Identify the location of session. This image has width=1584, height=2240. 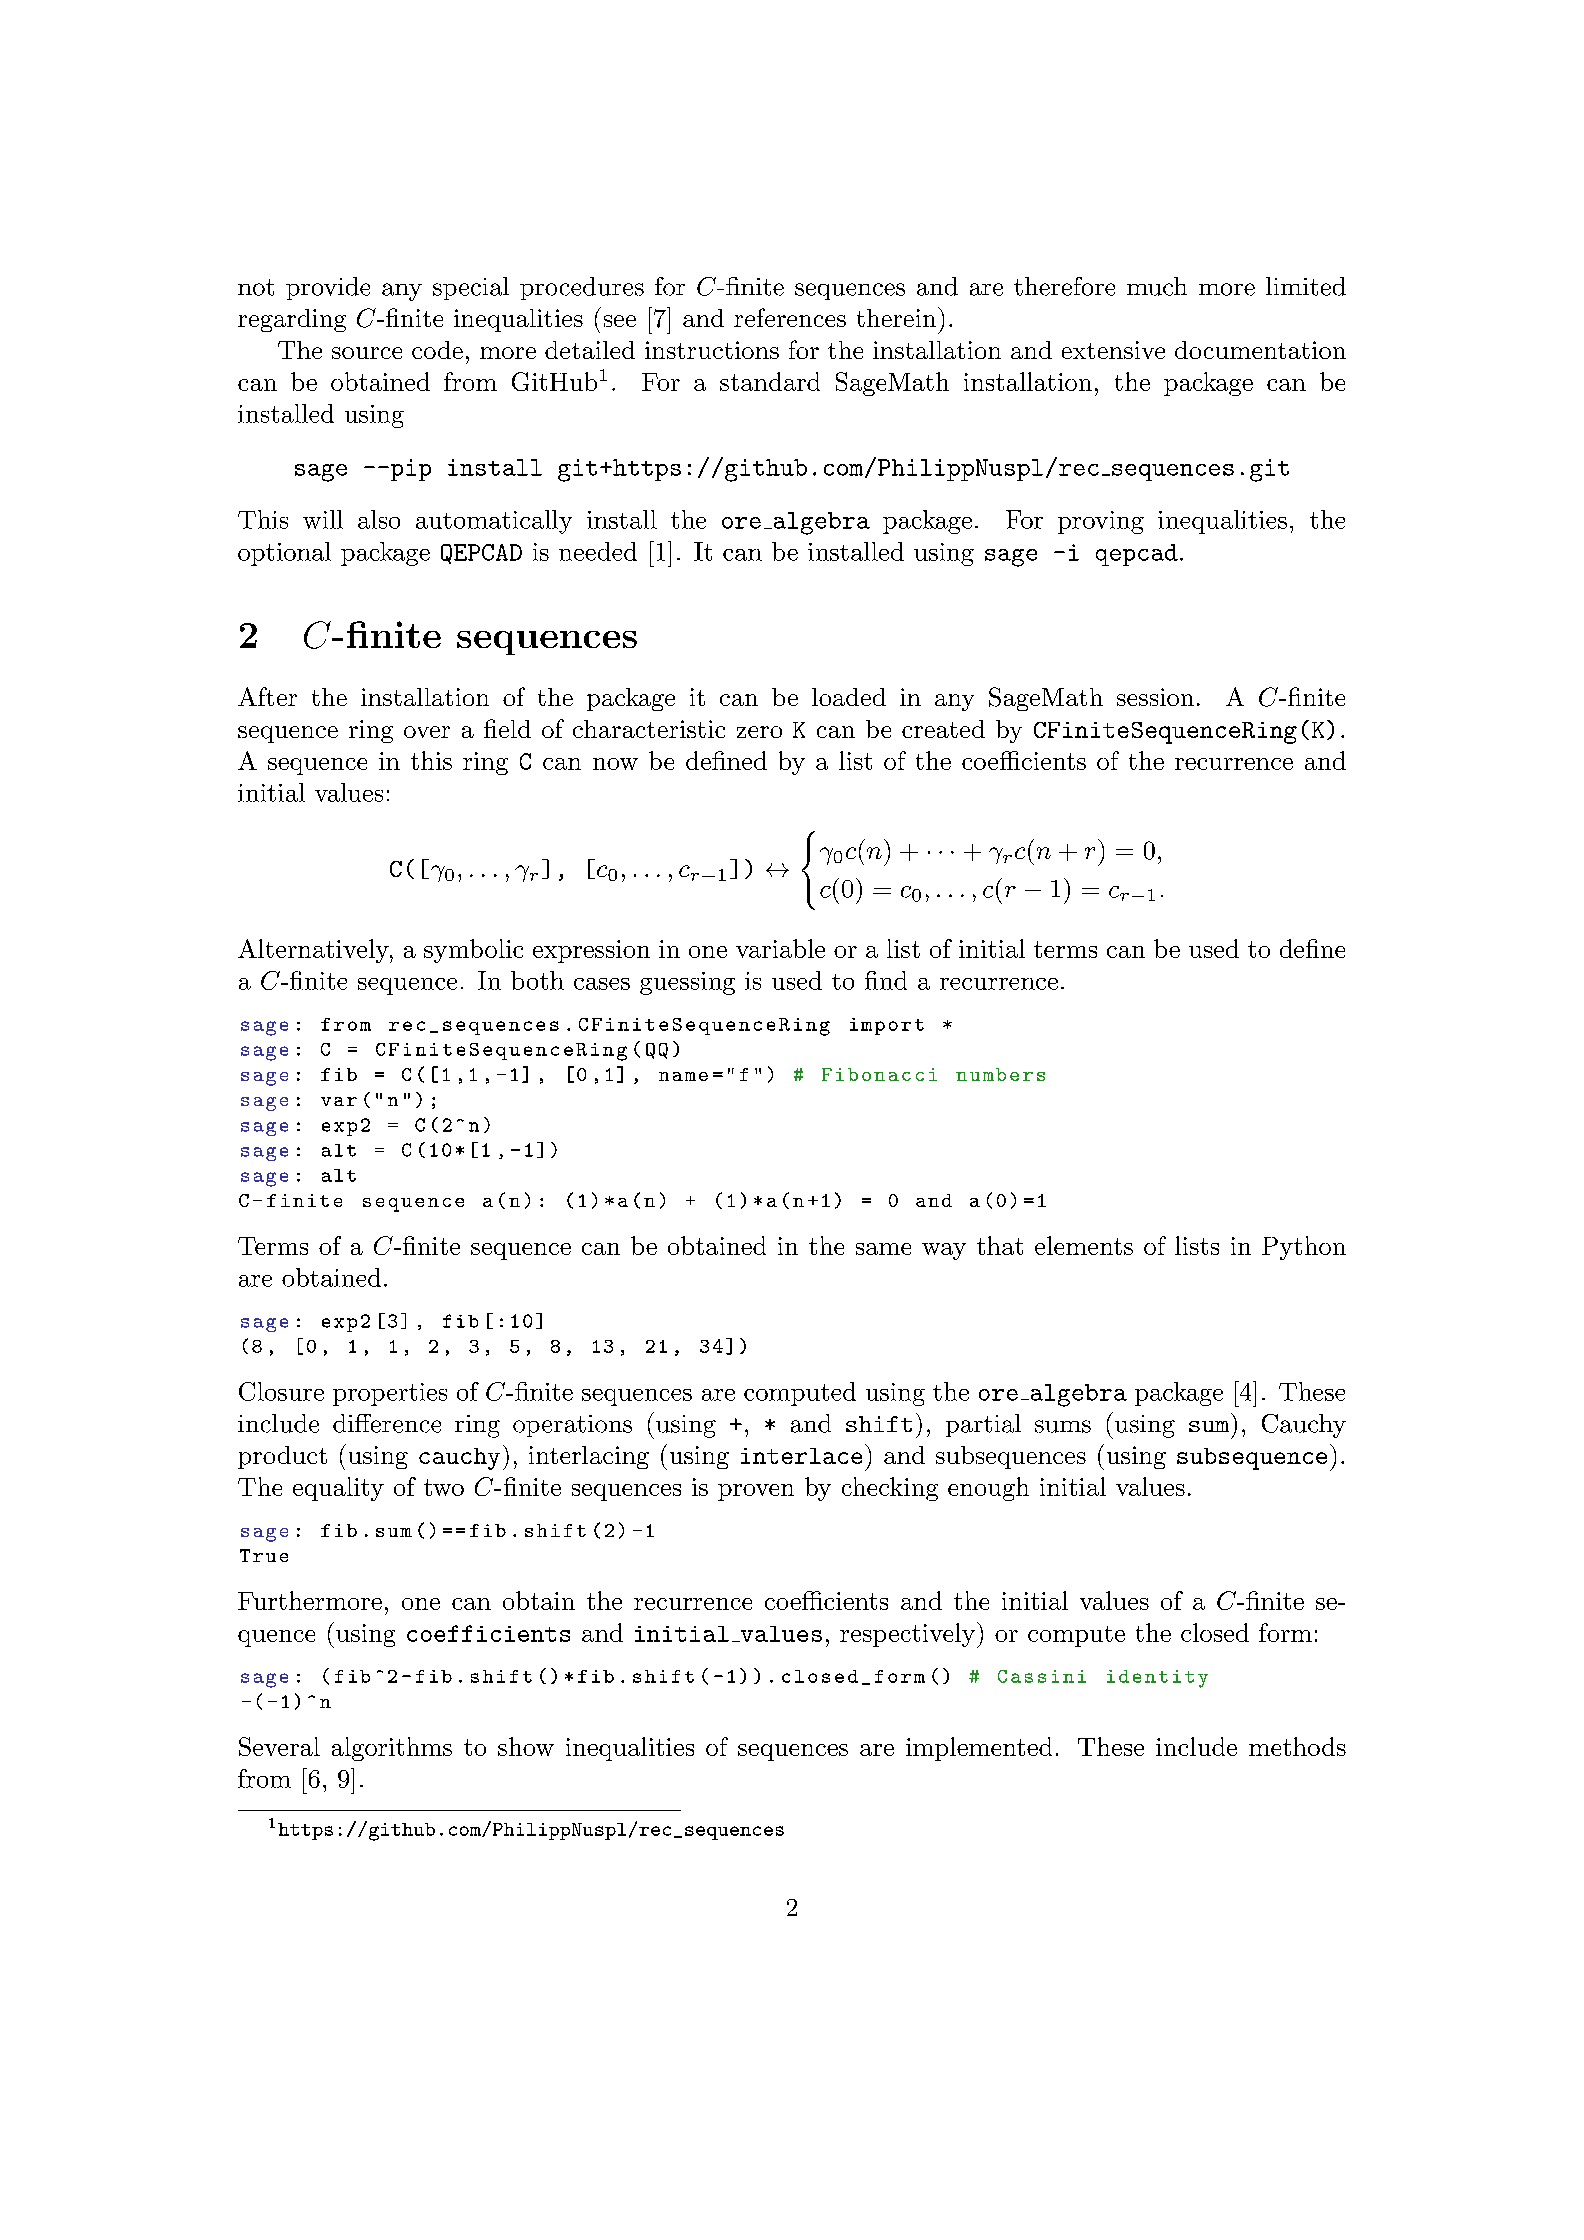
(1155, 697).
